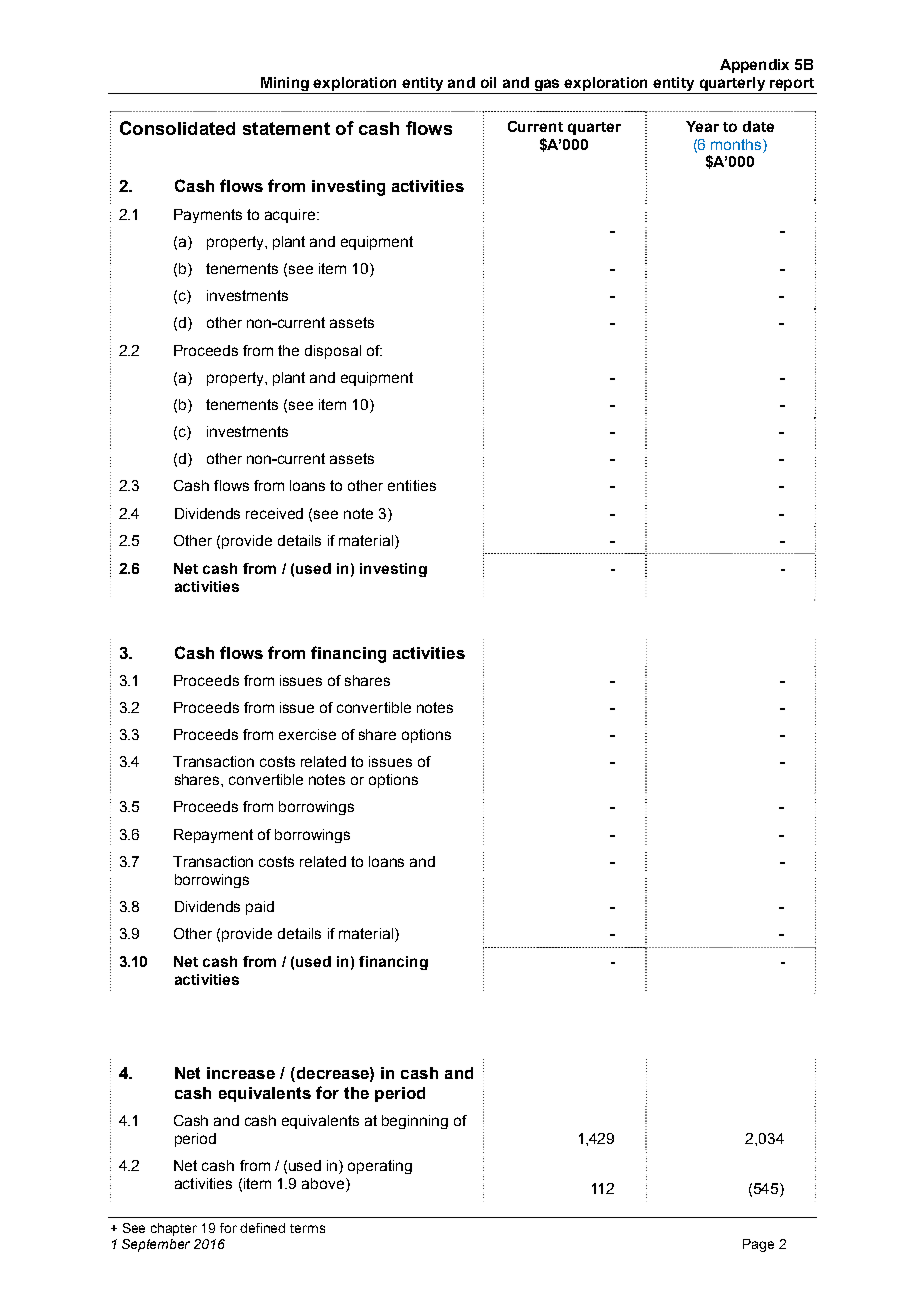 The width and height of the image is (924, 1308). I want to click on received, so click(274, 513).
